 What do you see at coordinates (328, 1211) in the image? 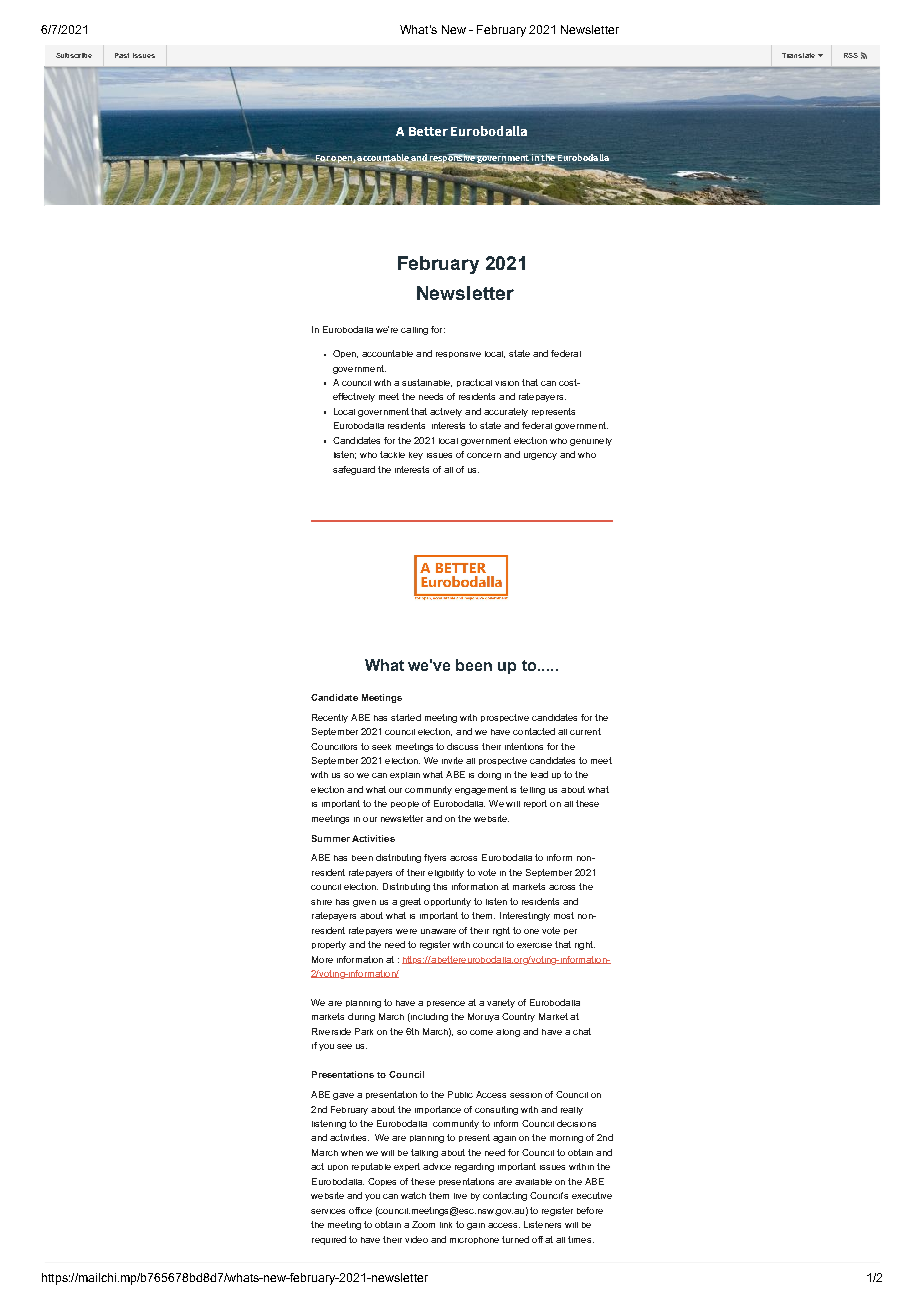
I see `services` at bounding box center [328, 1211].
